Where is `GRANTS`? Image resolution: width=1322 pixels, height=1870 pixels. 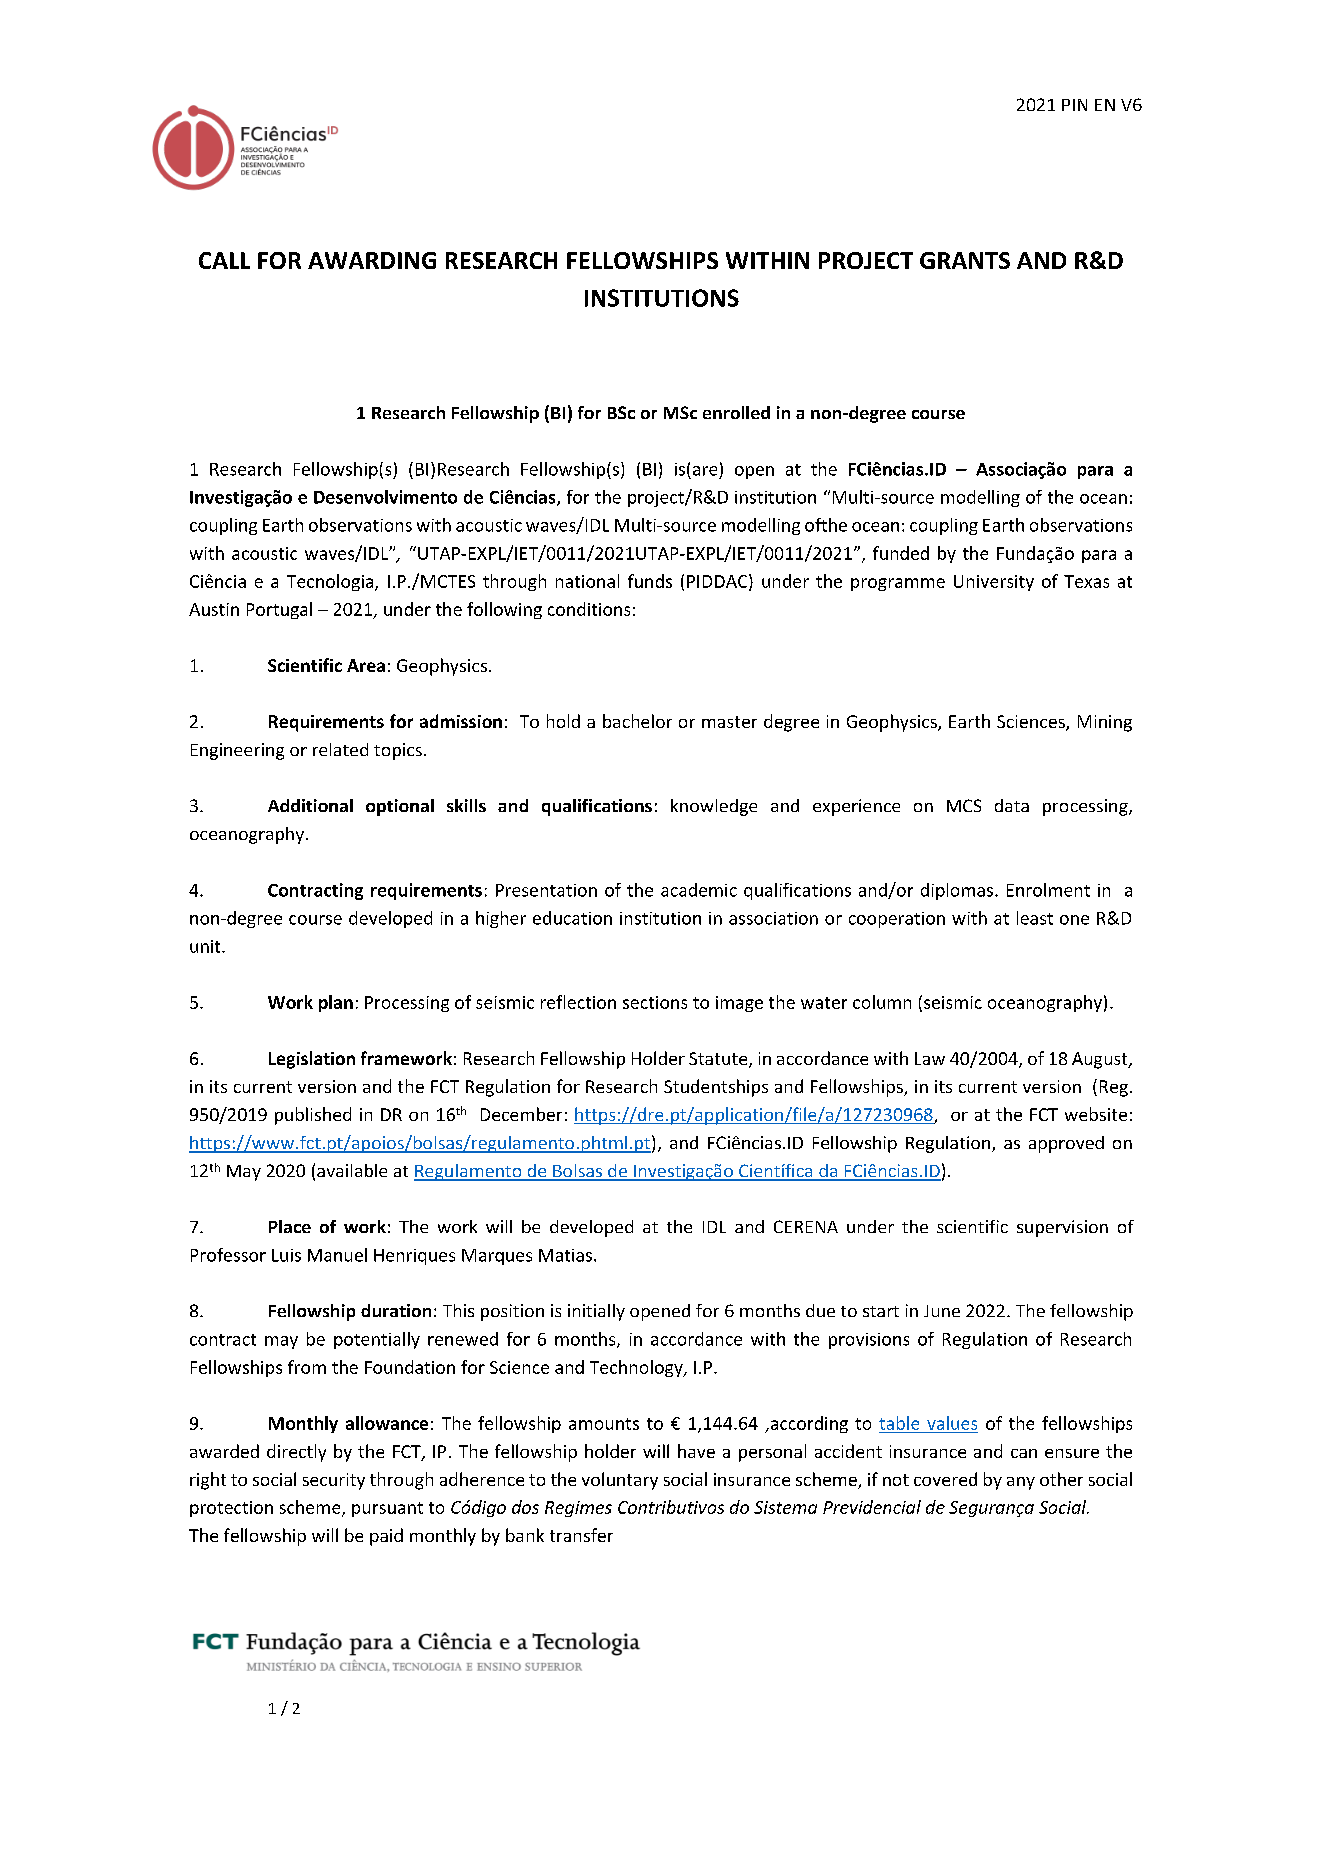 GRANTS is located at coordinates (965, 260).
